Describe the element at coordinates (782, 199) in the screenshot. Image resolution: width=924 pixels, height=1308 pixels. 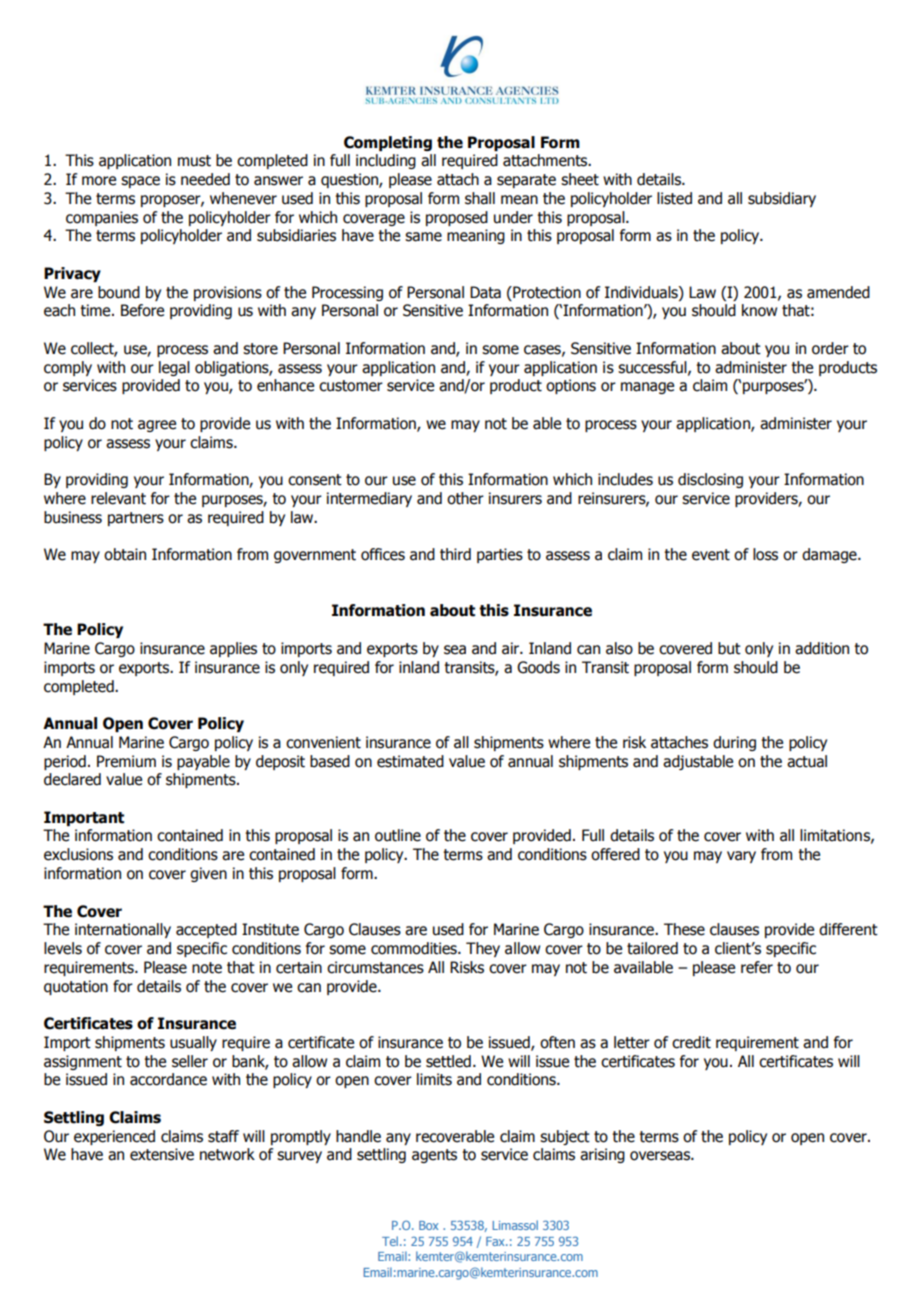
I see `subsidiary` at that location.
